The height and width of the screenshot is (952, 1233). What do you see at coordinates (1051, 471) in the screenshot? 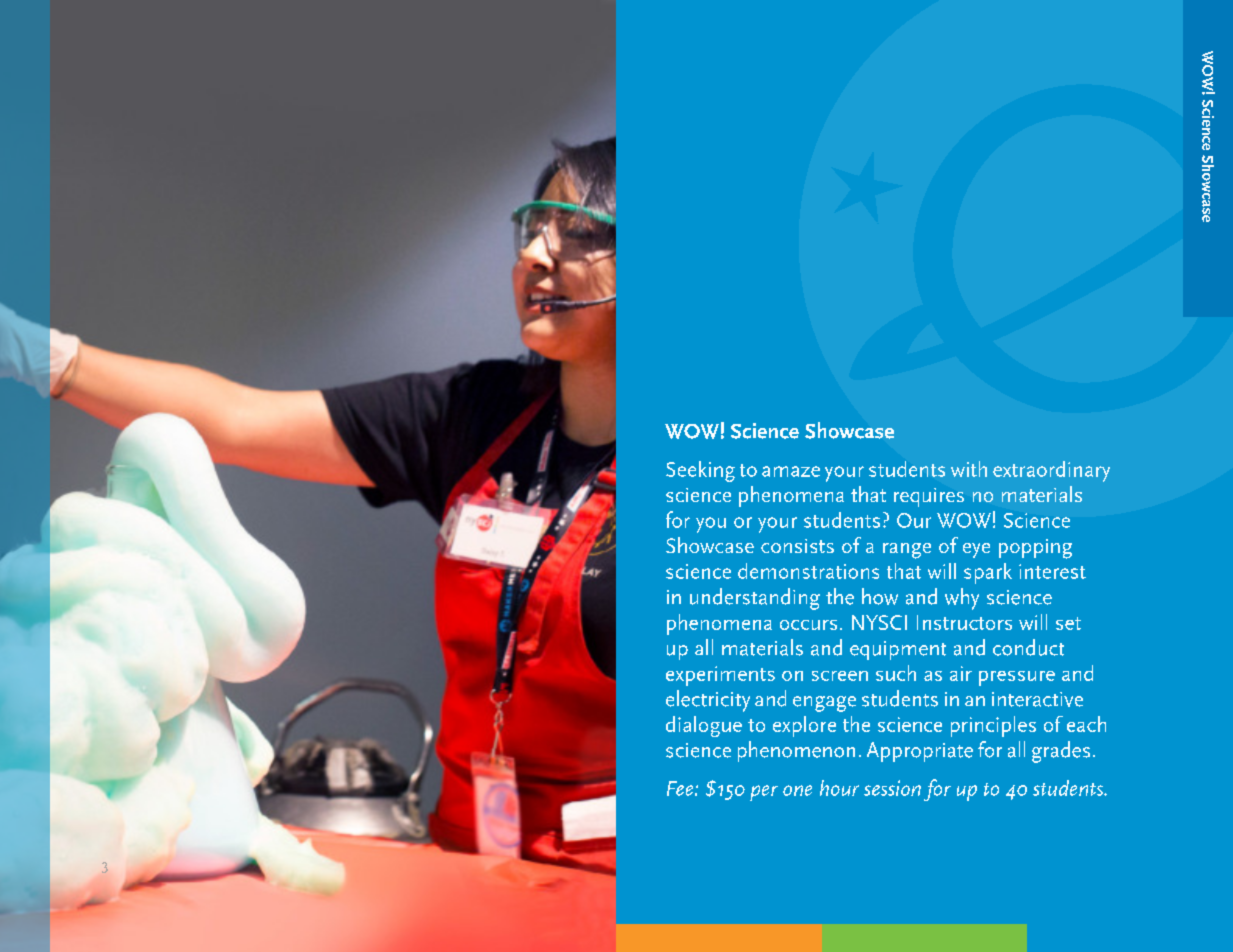
I see `extraordinary` at bounding box center [1051, 471].
